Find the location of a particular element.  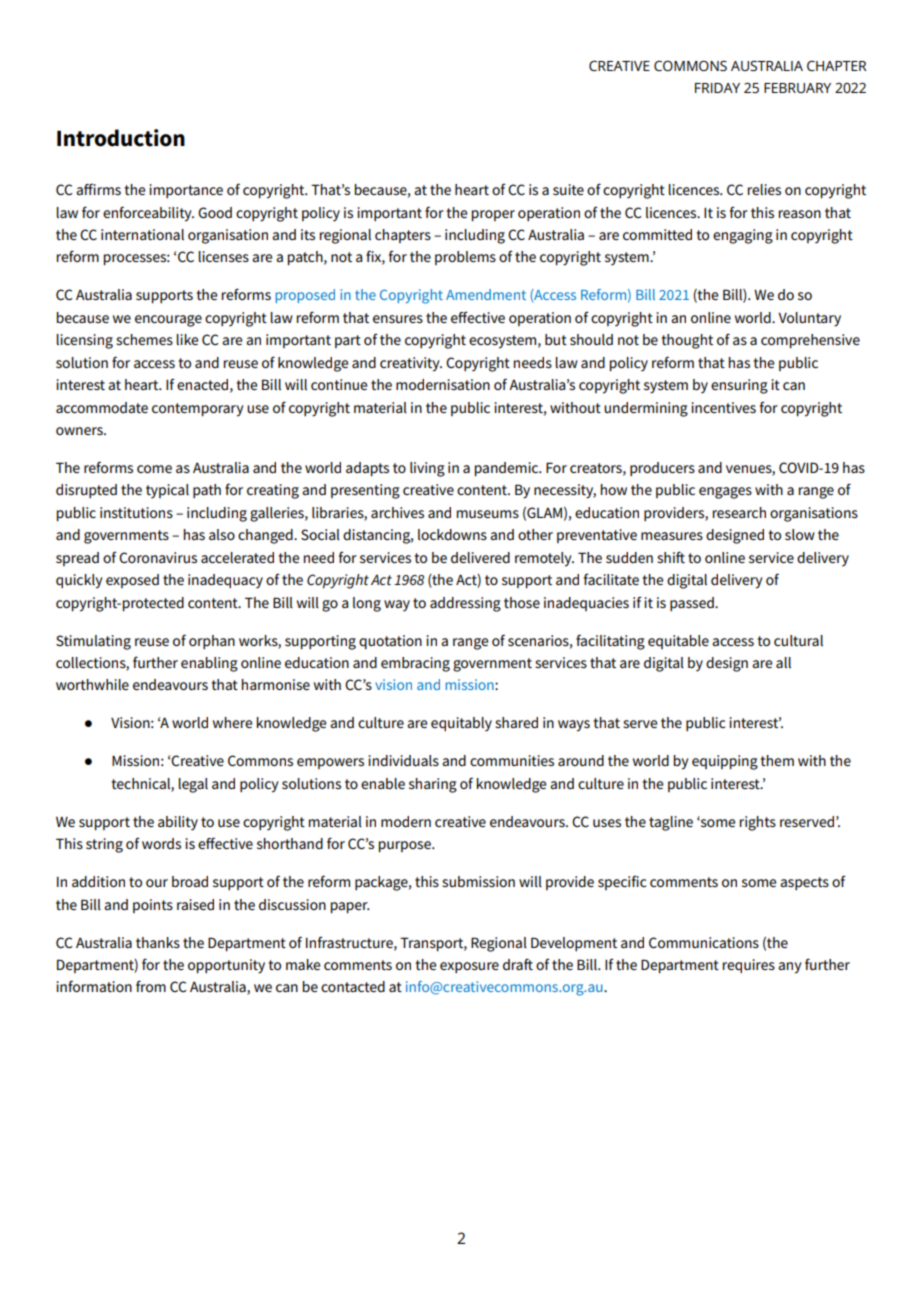

lockdowns is located at coordinates (452, 534).
